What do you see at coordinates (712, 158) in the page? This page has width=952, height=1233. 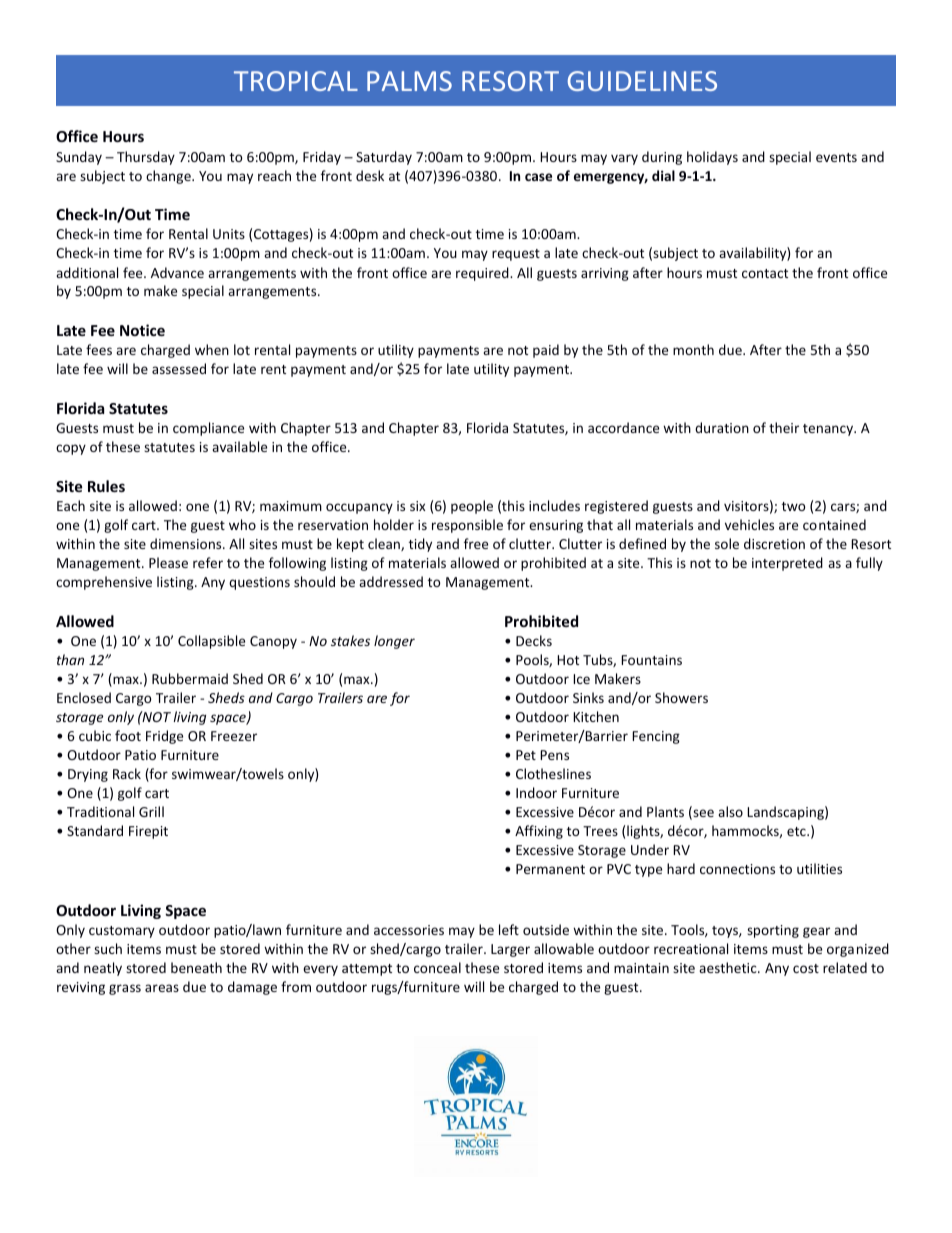 I see `holidays` at bounding box center [712, 158].
